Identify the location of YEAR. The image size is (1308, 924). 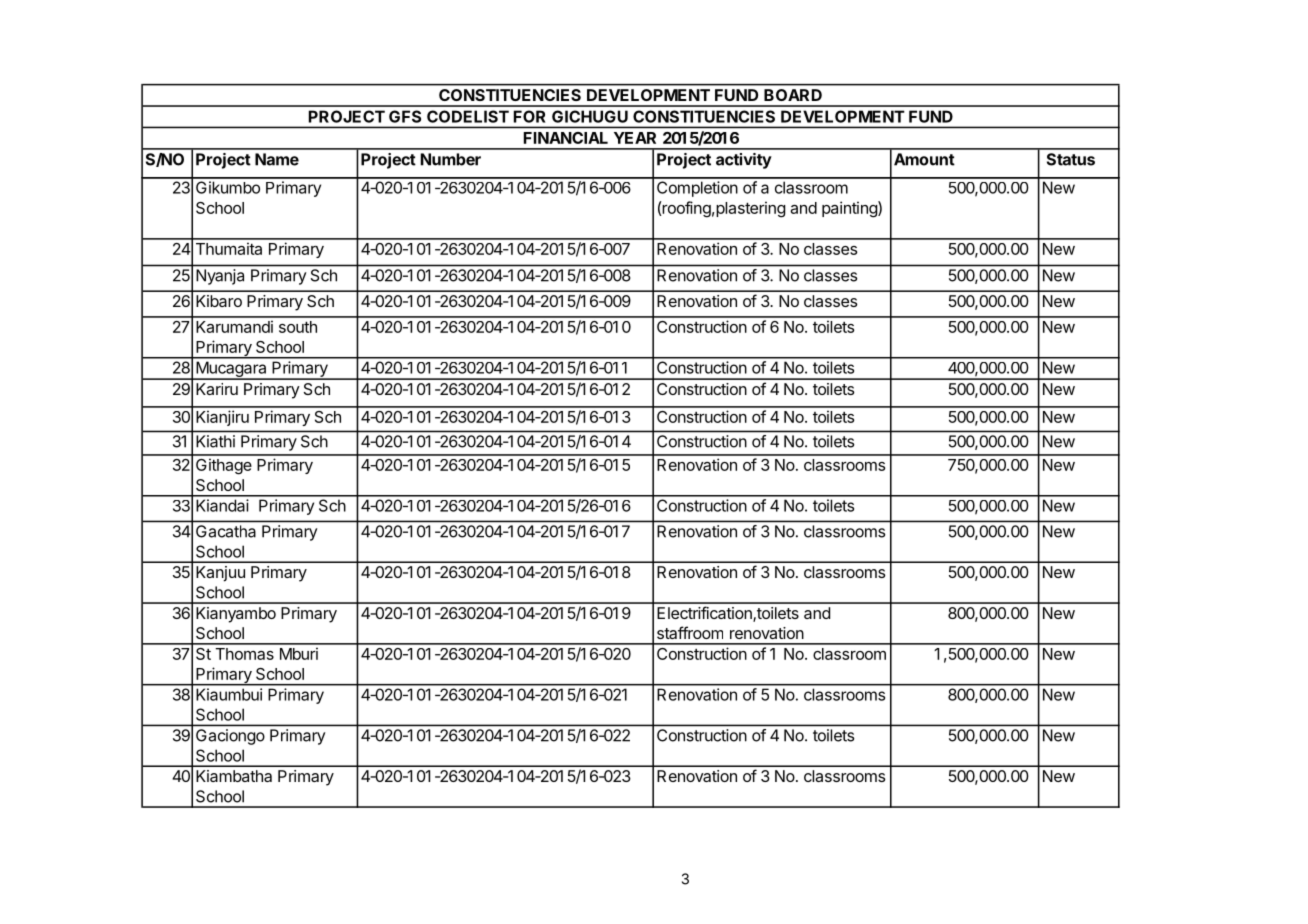
(635, 138).
